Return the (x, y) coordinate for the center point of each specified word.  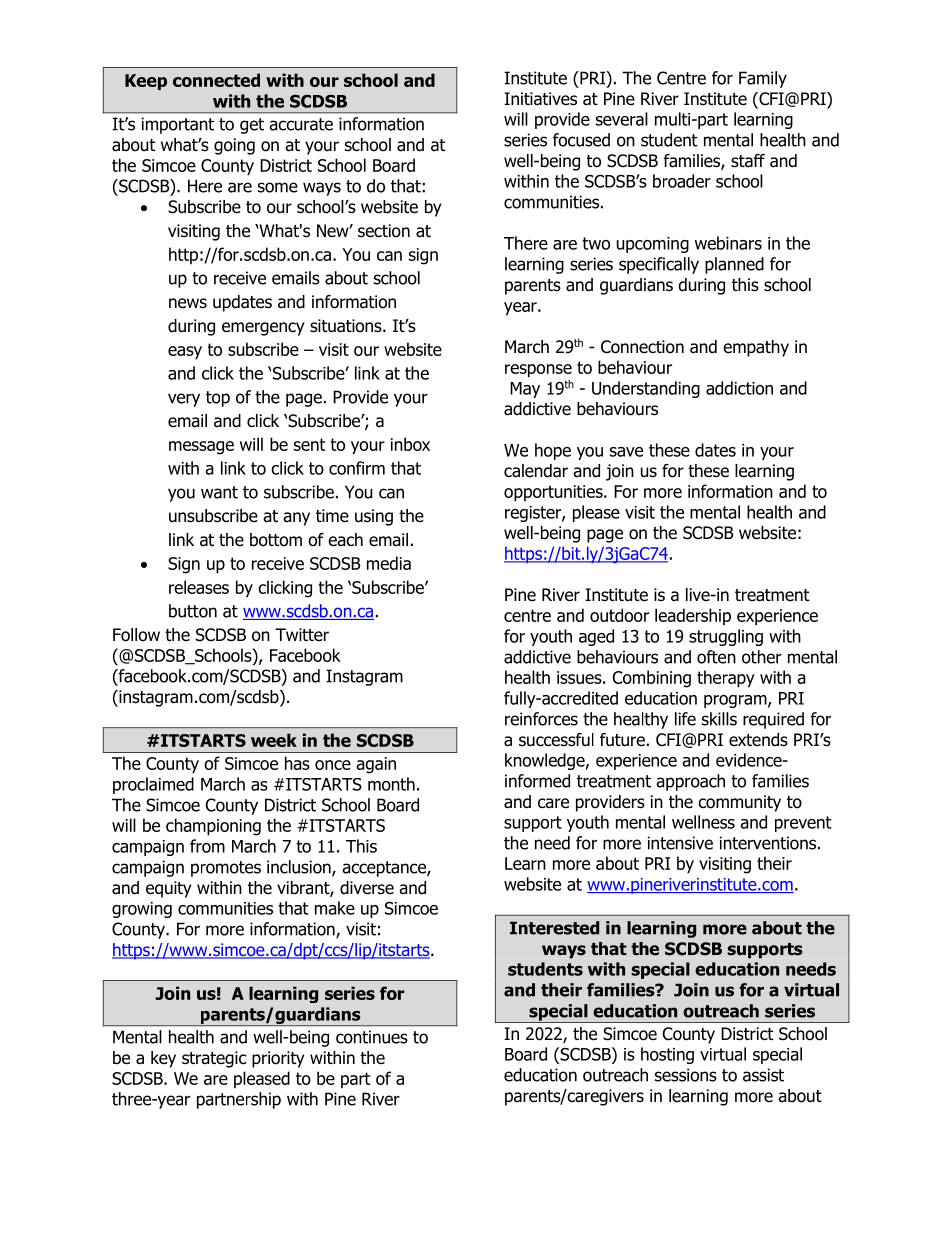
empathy (756, 348)
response (538, 371)
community (739, 803)
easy (185, 353)
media (389, 563)
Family (763, 79)
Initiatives (540, 99)
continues (372, 1037)
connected (216, 80)
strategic (214, 1059)
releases (199, 587)
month (391, 784)
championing (213, 827)
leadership (693, 616)
